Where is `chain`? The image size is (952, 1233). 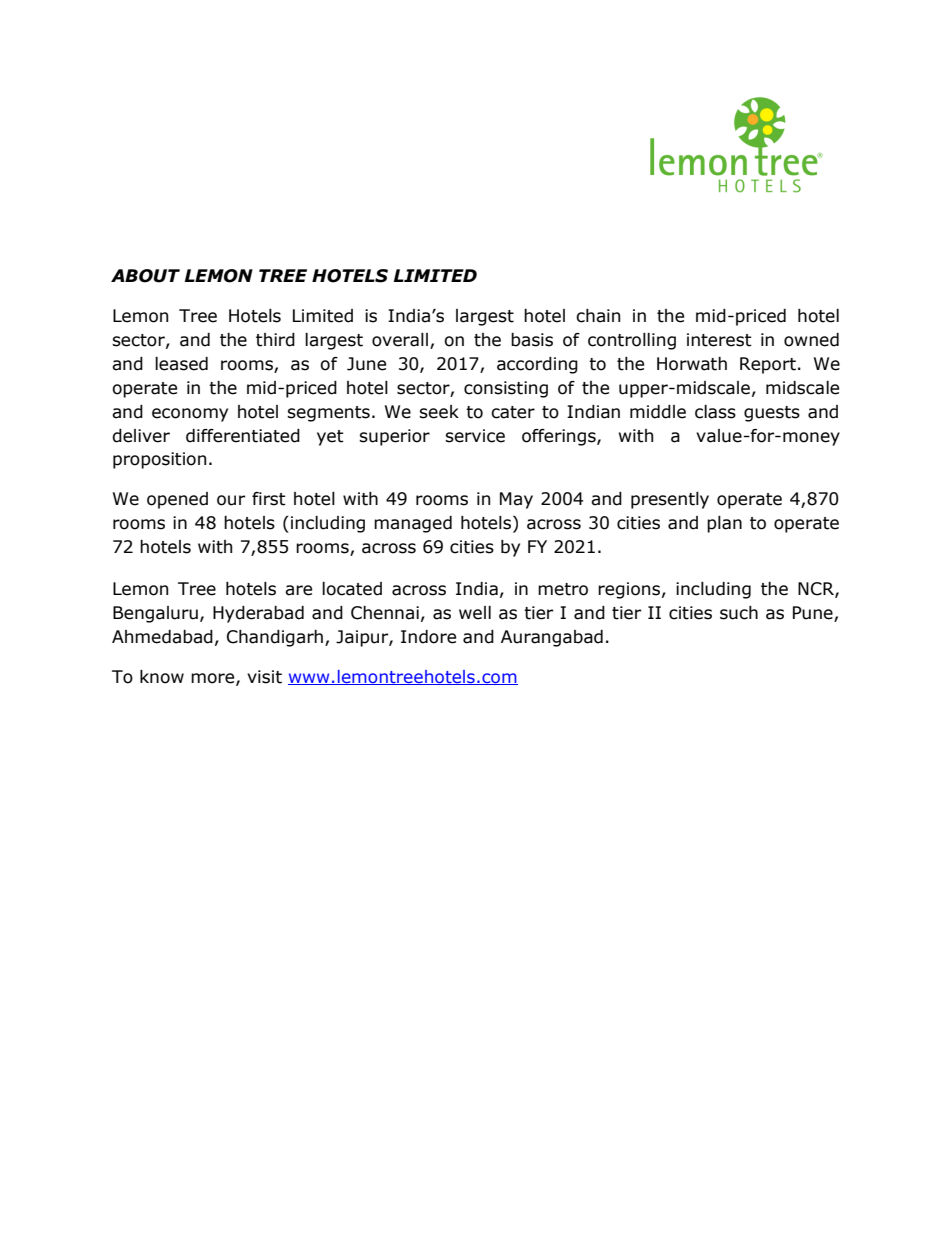 chain is located at coordinates (598, 316).
